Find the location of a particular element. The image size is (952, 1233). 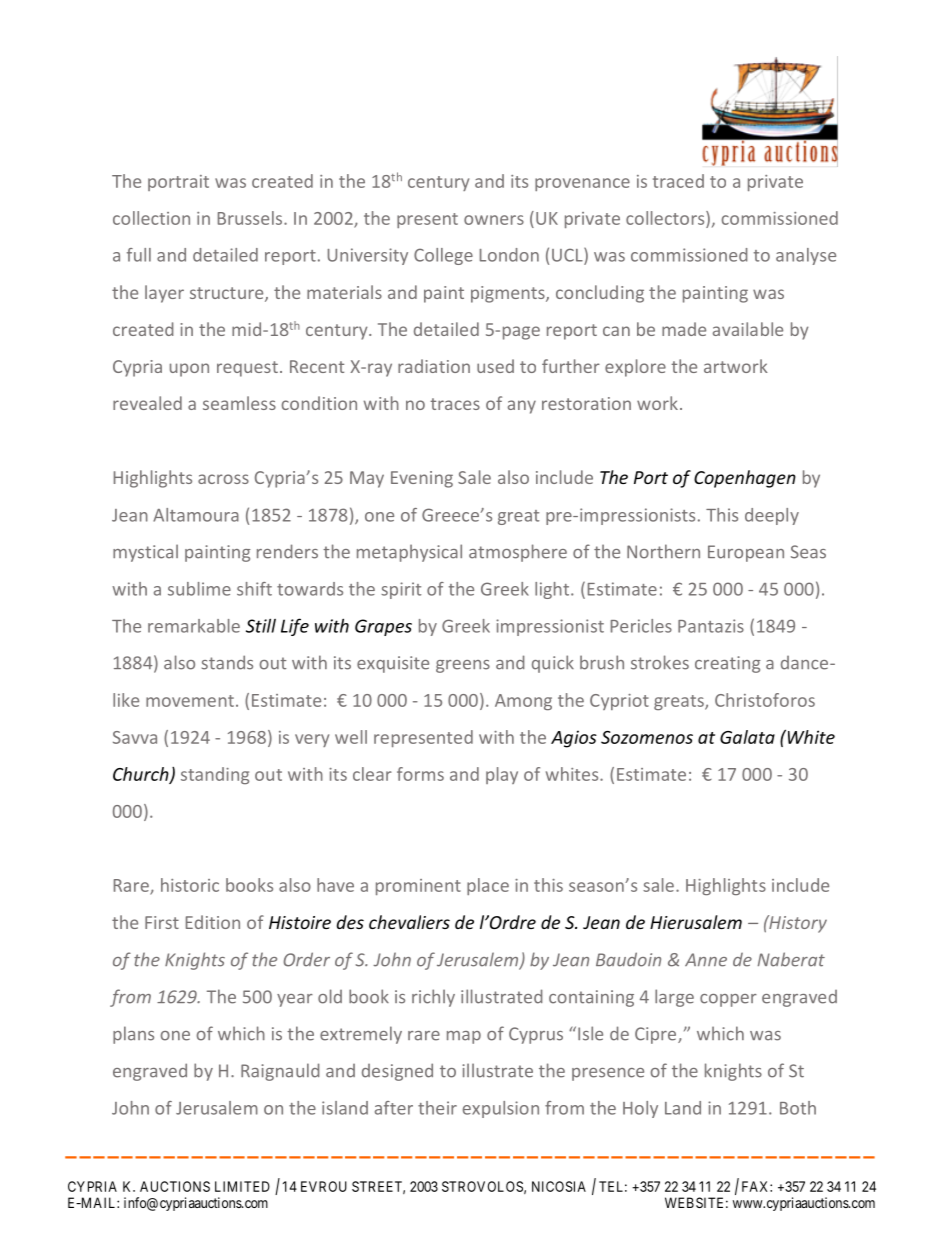

Copenhagen is located at coordinates (745, 479).
